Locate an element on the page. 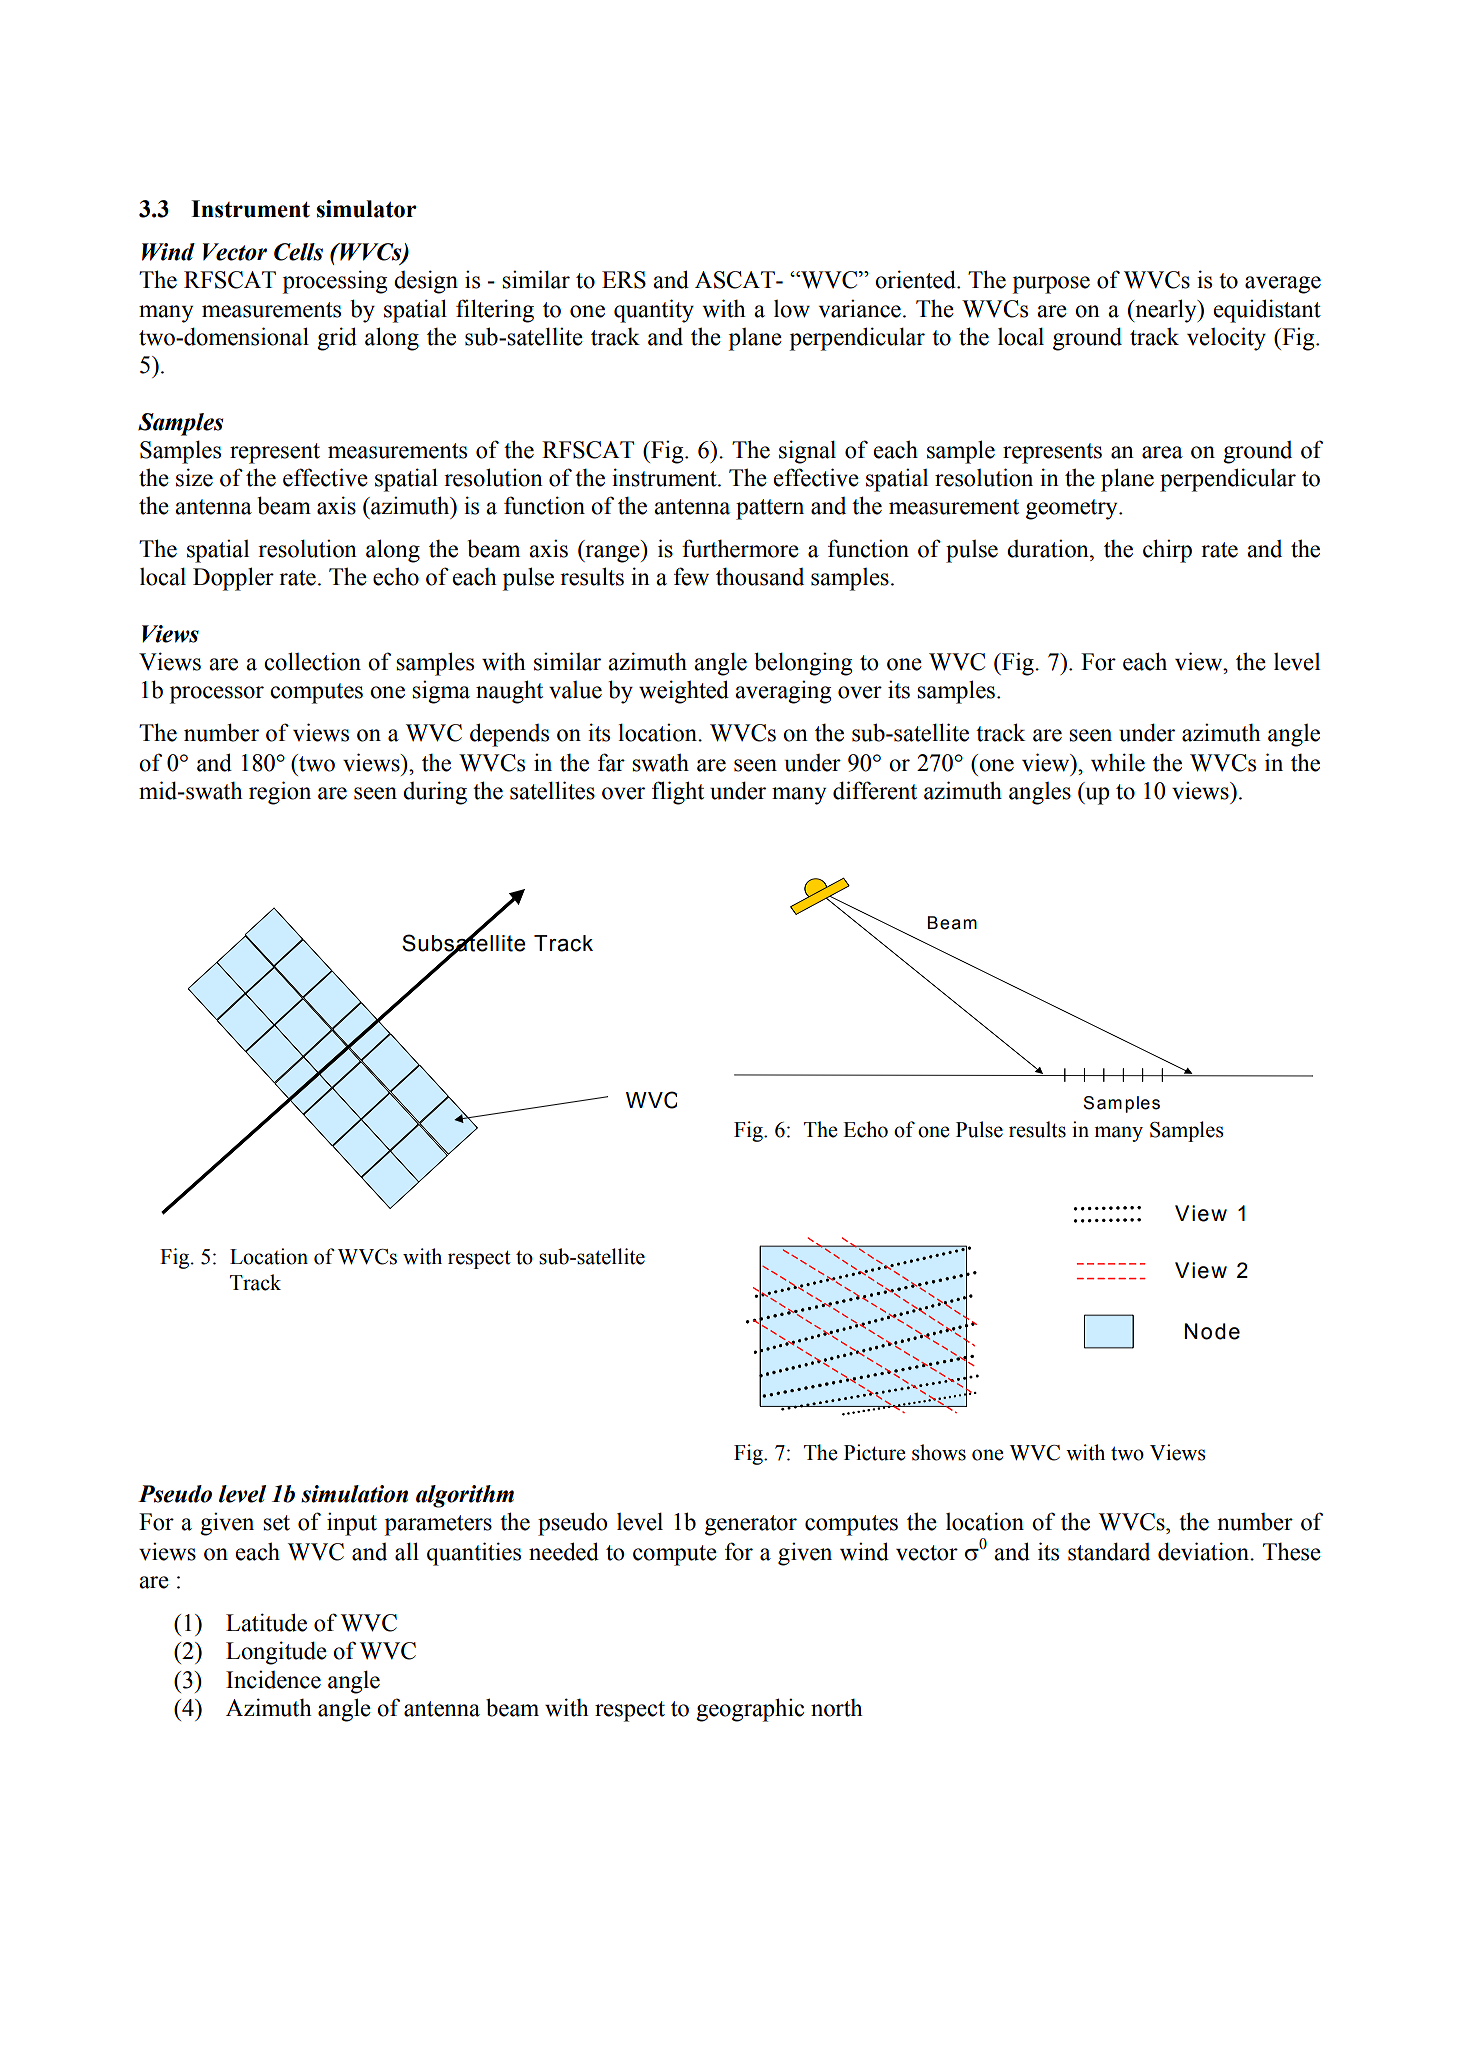 This document has width=1459, height=2065. collection is located at coordinates (312, 661).
